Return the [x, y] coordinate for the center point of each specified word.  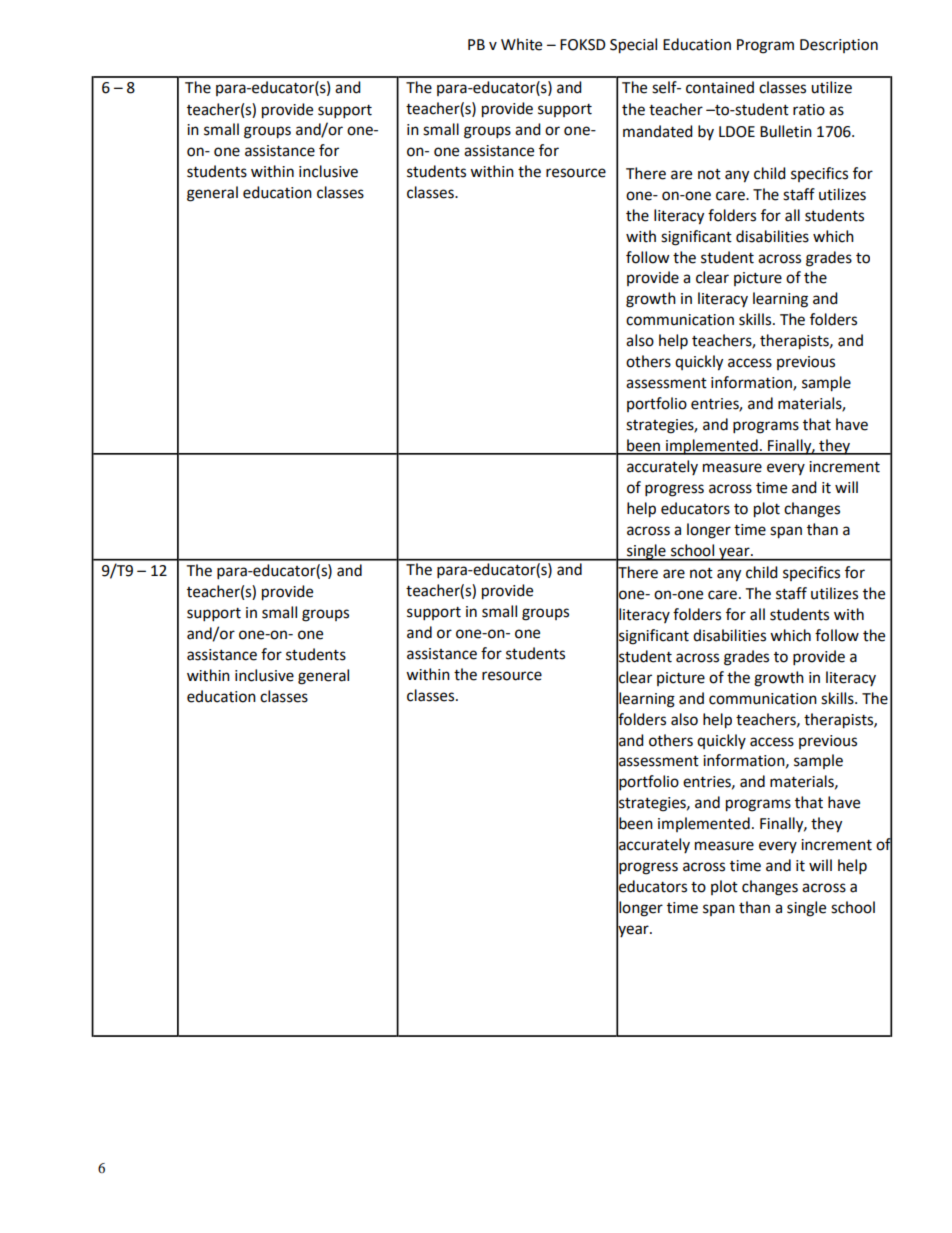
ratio [809, 110]
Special [633, 46]
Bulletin [786, 131]
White [521, 44]
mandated [658, 131]
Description [839, 46]
